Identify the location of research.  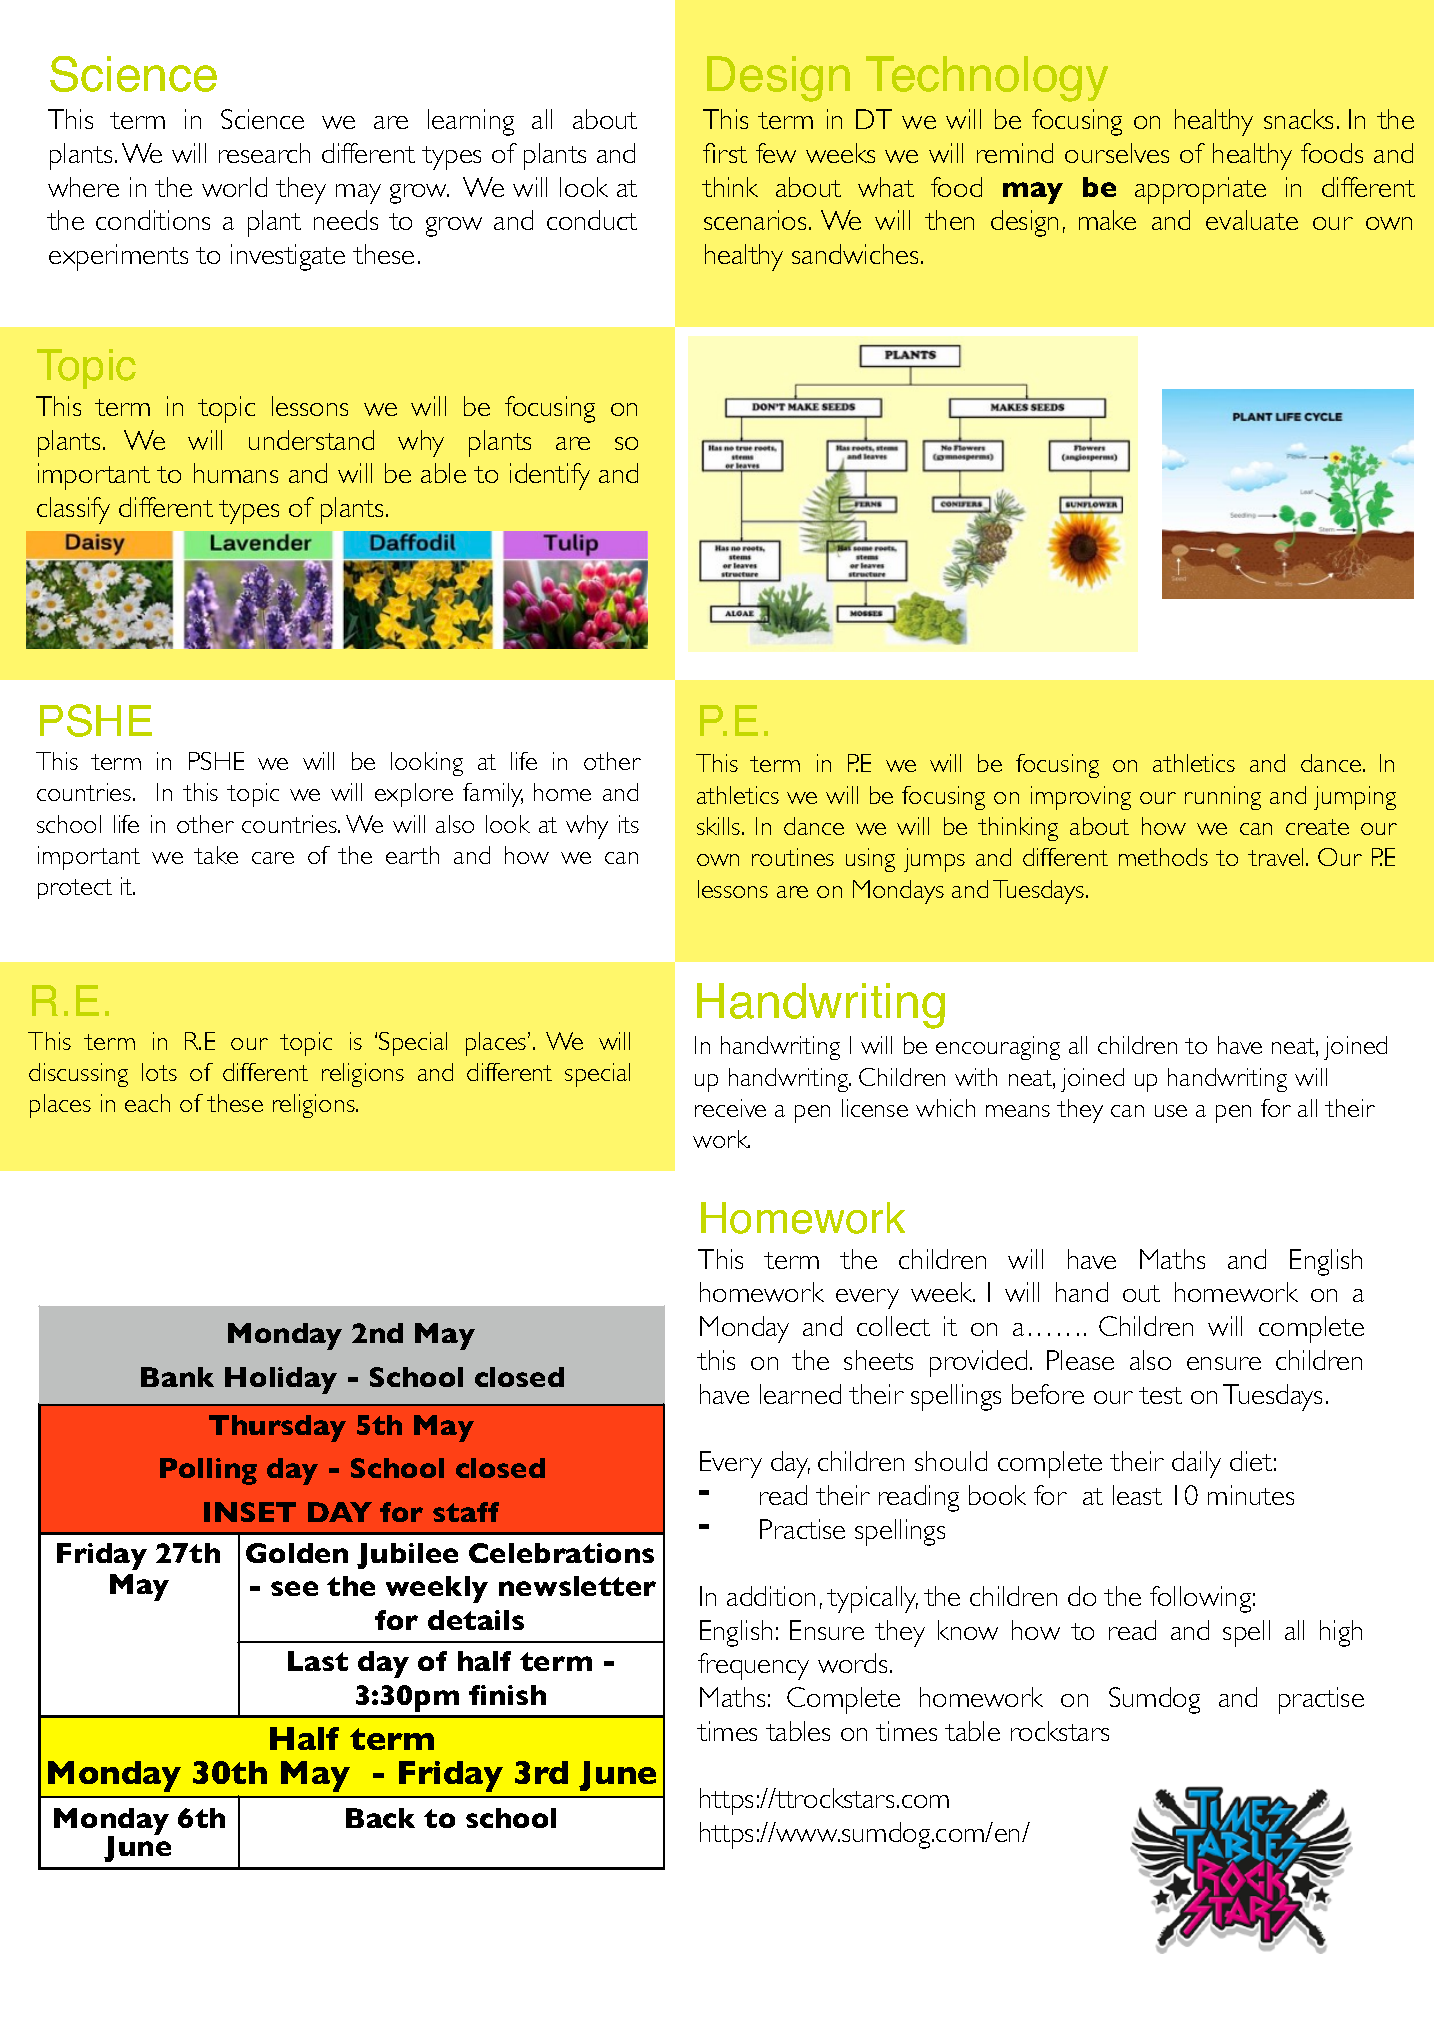
(264, 153).
